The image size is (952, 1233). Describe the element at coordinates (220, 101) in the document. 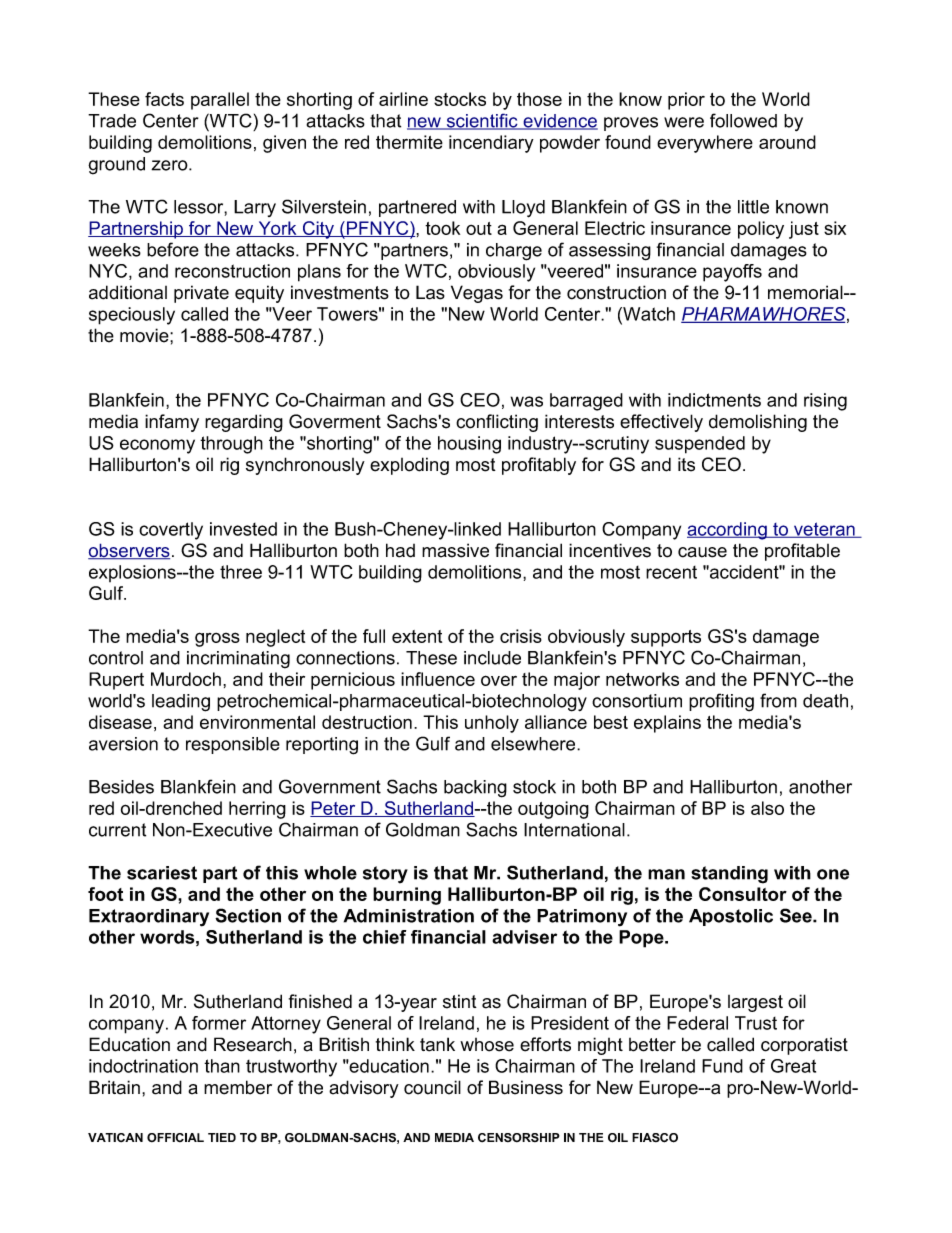

I see `parallel` at that location.
